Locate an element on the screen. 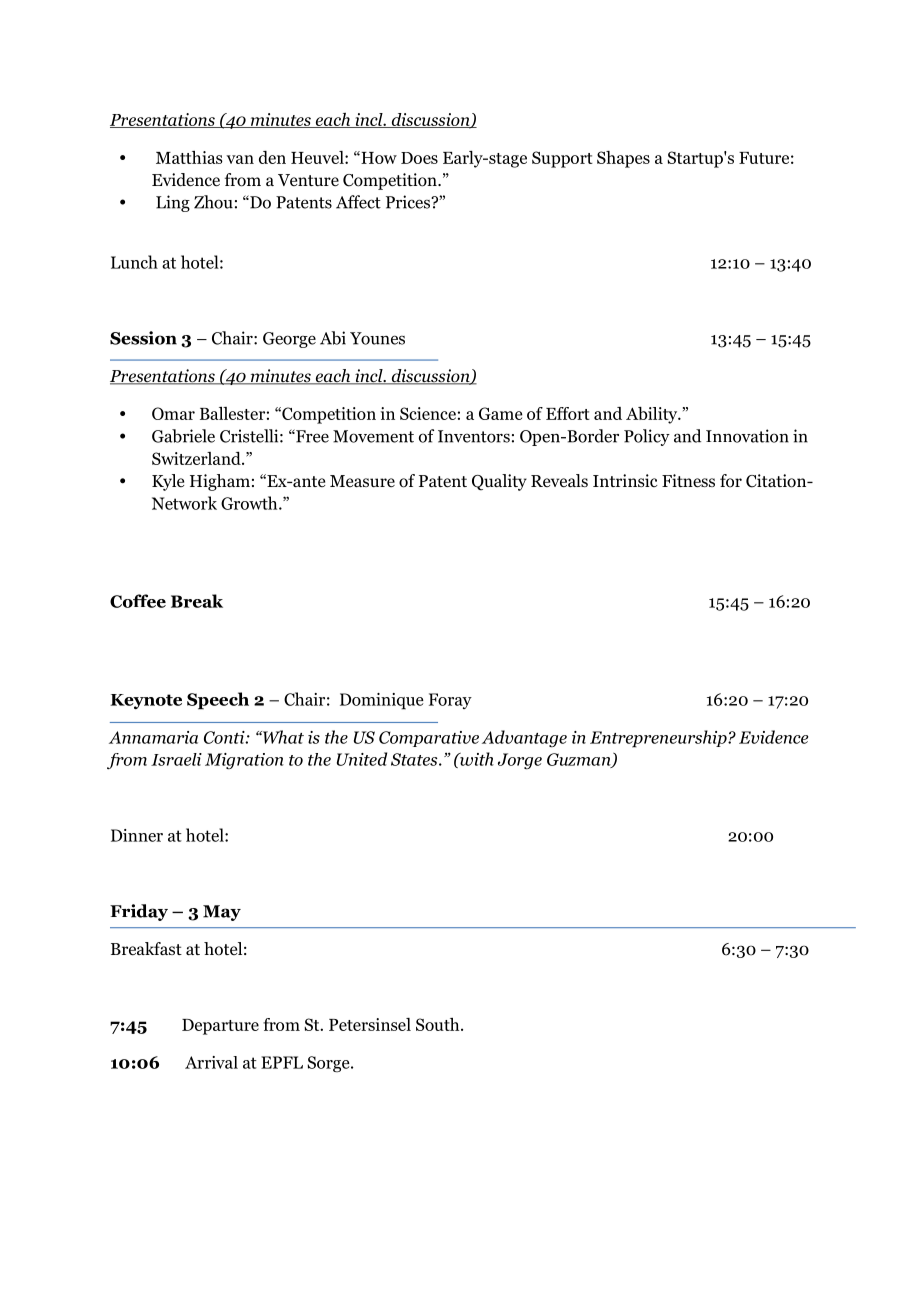 The width and height of the screenshot is (924, 1308). Foray is located at coordinates (450, 701).
